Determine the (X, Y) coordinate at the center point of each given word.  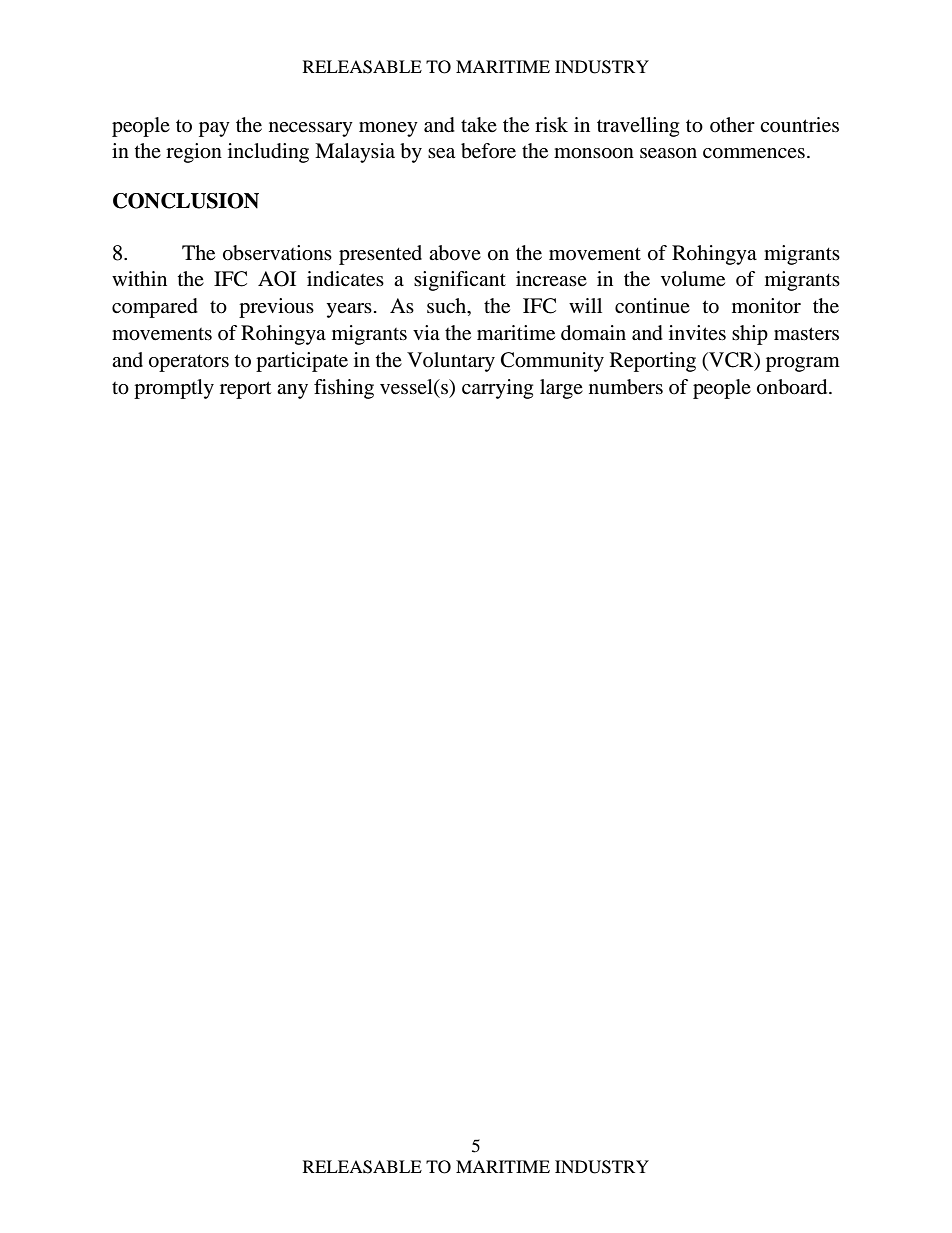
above (455, 253)
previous (276, 308)
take (479, 124)
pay (214, 129)
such (448, 307)
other (732, 124)
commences (754, 153)
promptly (174, 389)
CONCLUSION (186, 201)
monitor (766, 306)
